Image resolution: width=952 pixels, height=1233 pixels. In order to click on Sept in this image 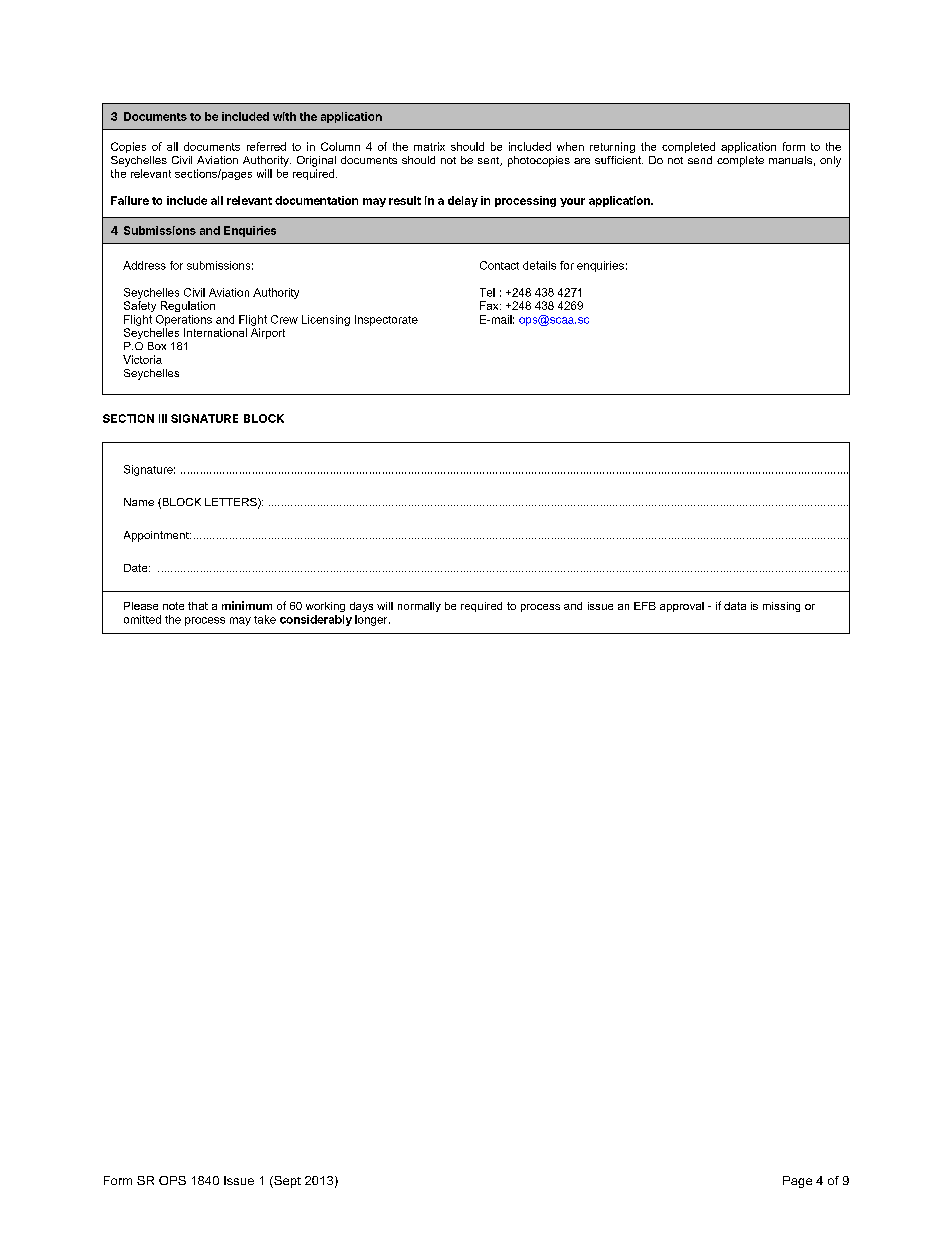, I will do `click(286, 1182)`.
